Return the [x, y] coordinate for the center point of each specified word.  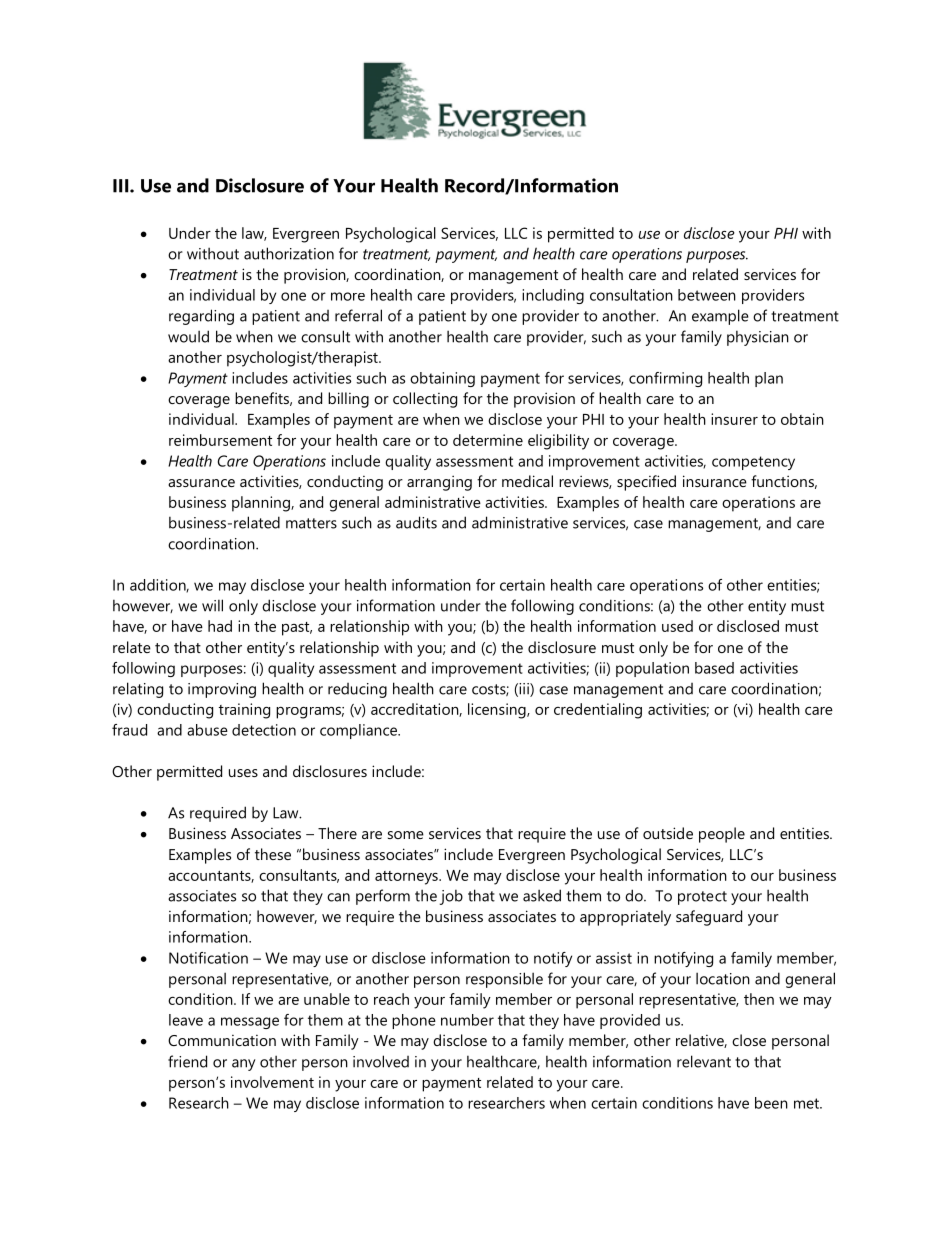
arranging [439, 483]
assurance [201, 483]
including [553, 296]
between [707, 295]
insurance [715, 481]
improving [222, 690]
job [451, 897]
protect [702, 898]
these [273, 854]
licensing [498, 711]
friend [187, 1061]
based [714, 668]
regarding [201, 317]
